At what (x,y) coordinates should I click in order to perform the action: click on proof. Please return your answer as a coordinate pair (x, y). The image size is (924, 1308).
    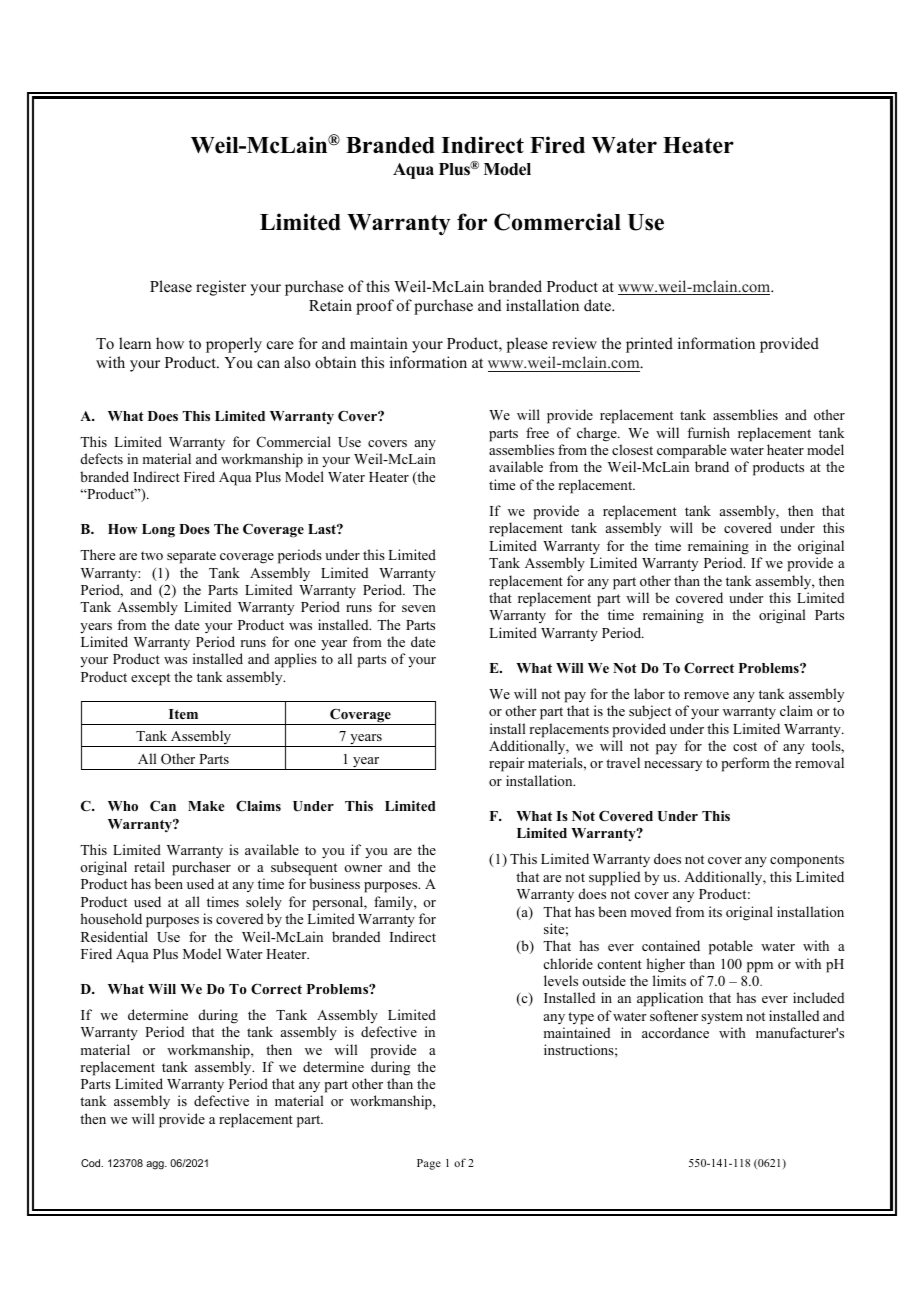
    Looking at the image, I should click on (375, 307).
